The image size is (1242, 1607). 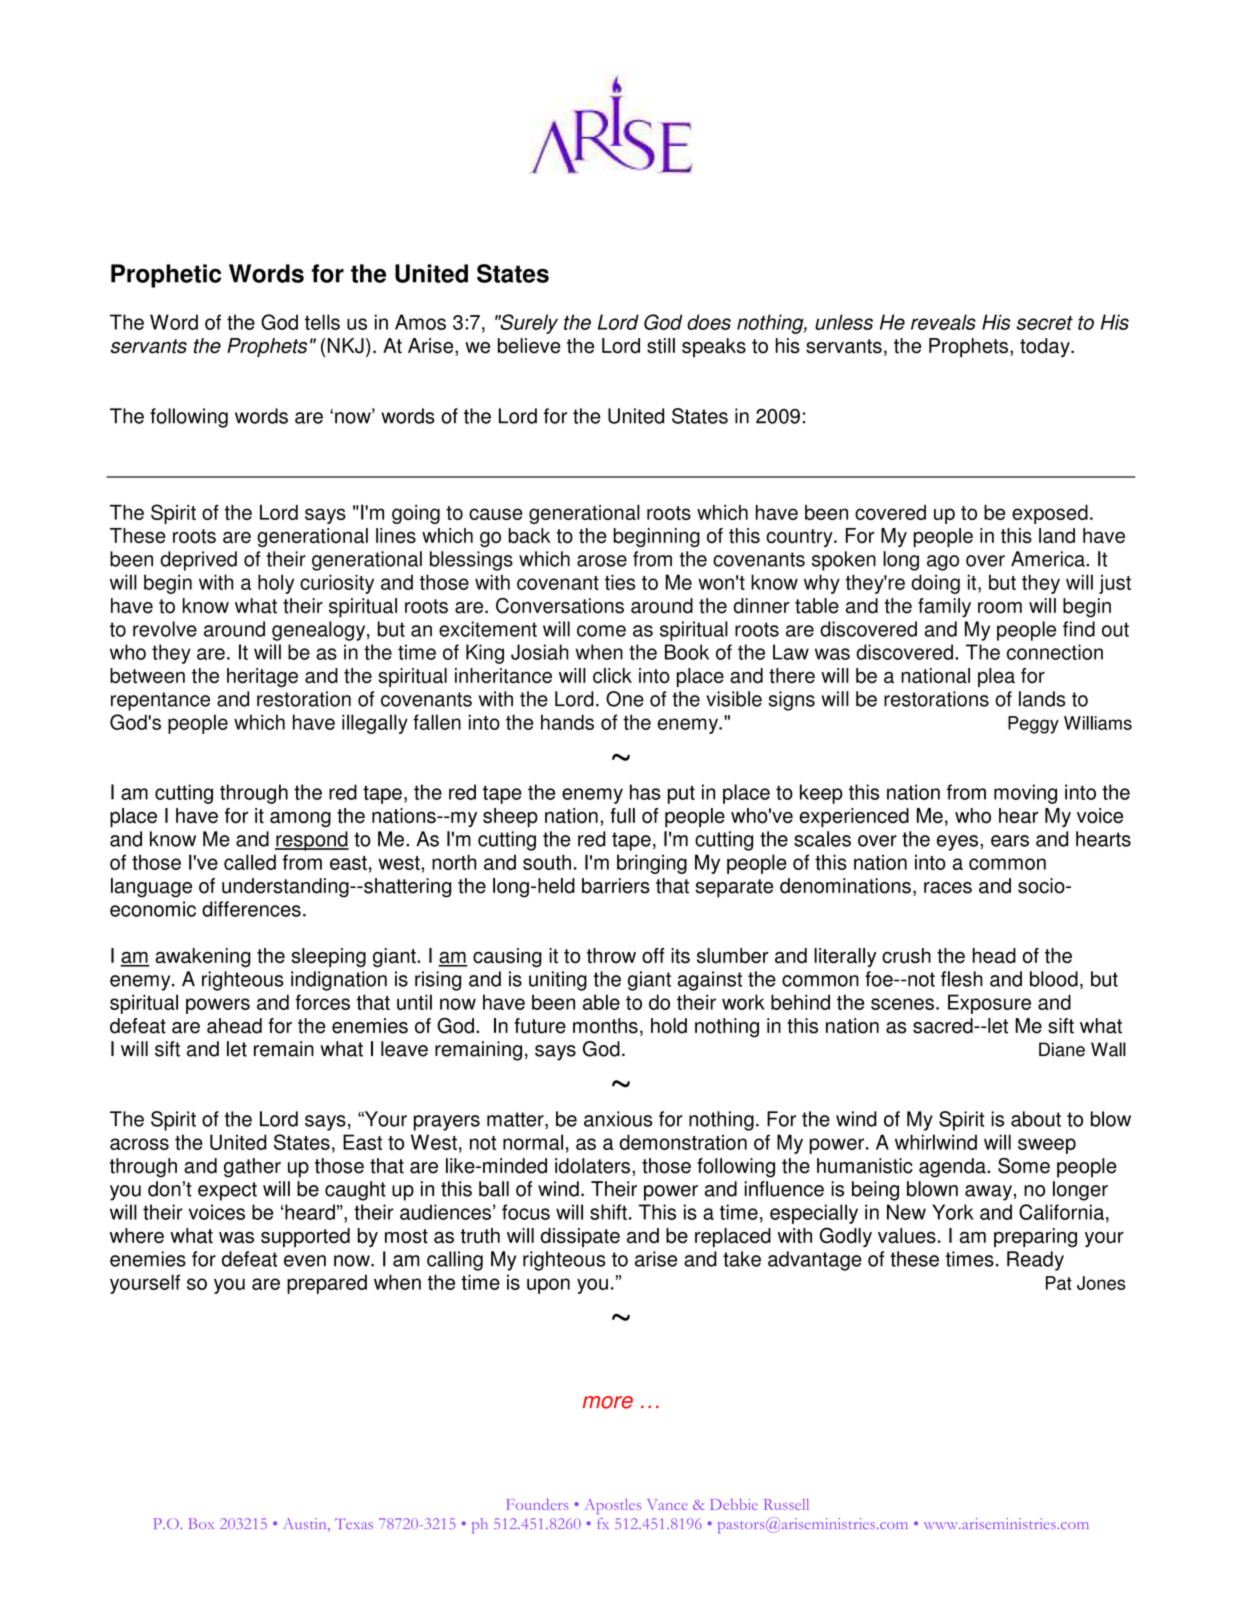 I want to click on shift, so click(x=608, y=1212).
